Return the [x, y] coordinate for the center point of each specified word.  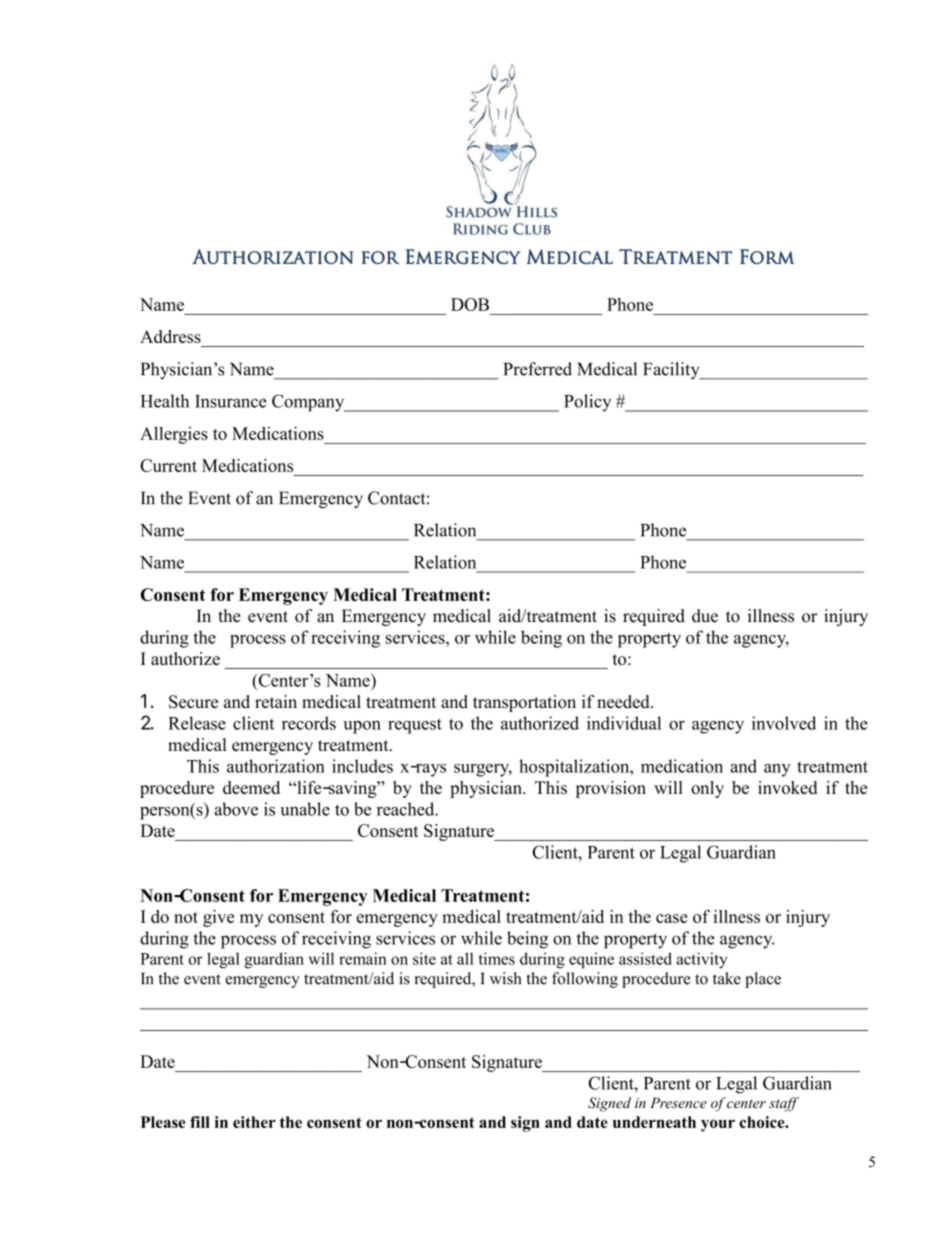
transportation [524, 703]
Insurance [231, 401]
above [236, 809]
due [705, 616]
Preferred [538, 369]
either [254, 1122]
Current [168, 465]
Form [767, 256]
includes [362, 766]
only [707, 789]
